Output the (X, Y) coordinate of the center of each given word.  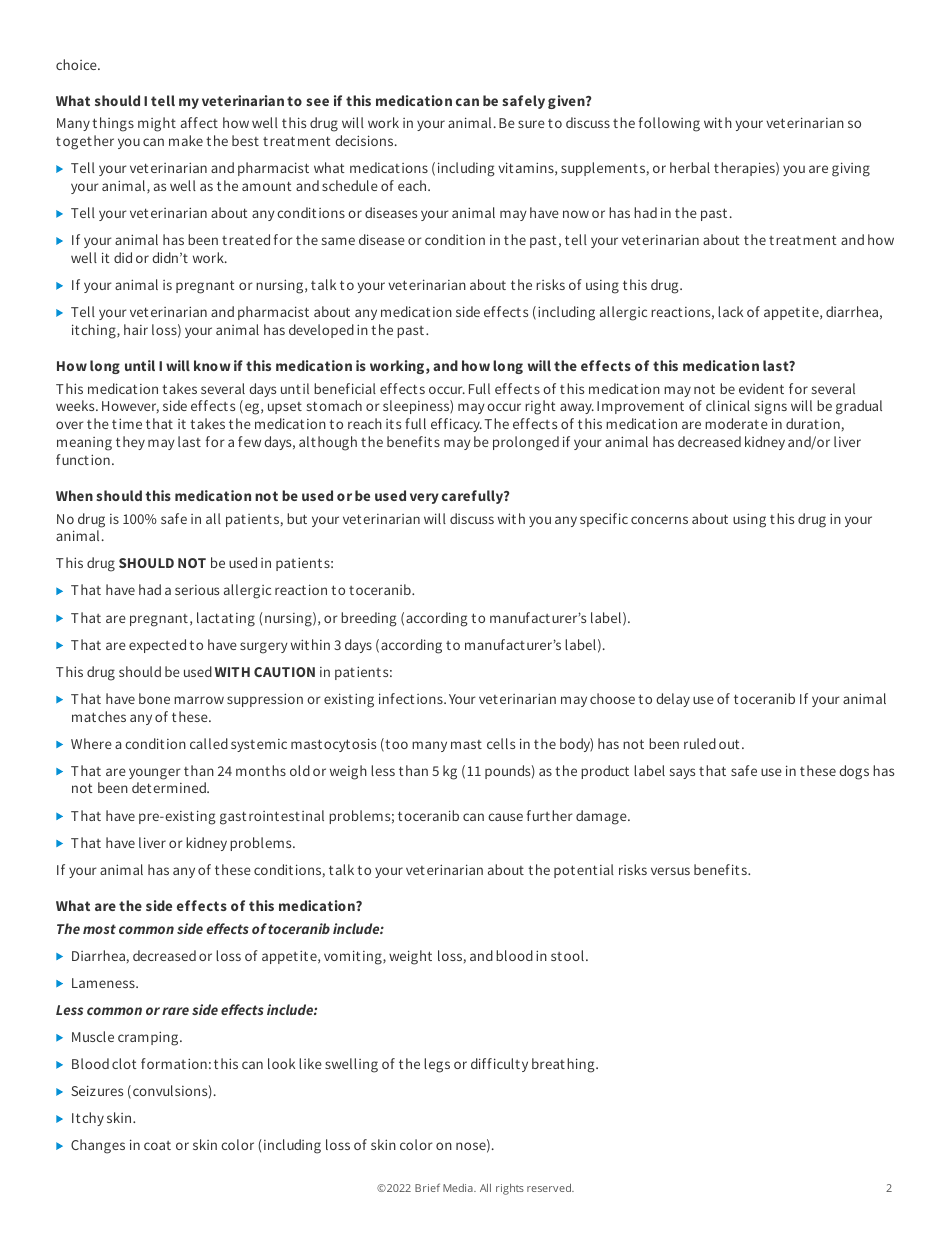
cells (501, 743)
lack (730, 311)
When (74, 495)
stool (567, 955)
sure (531, 124)
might (157, 124)
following (669, 124)
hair (136, 329)
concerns (659, 520)
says (682, 773)
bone (154, 698)
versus (670, 871)
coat (157, 1145)
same (338, 241)
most (99, 929)
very (424, 498)
